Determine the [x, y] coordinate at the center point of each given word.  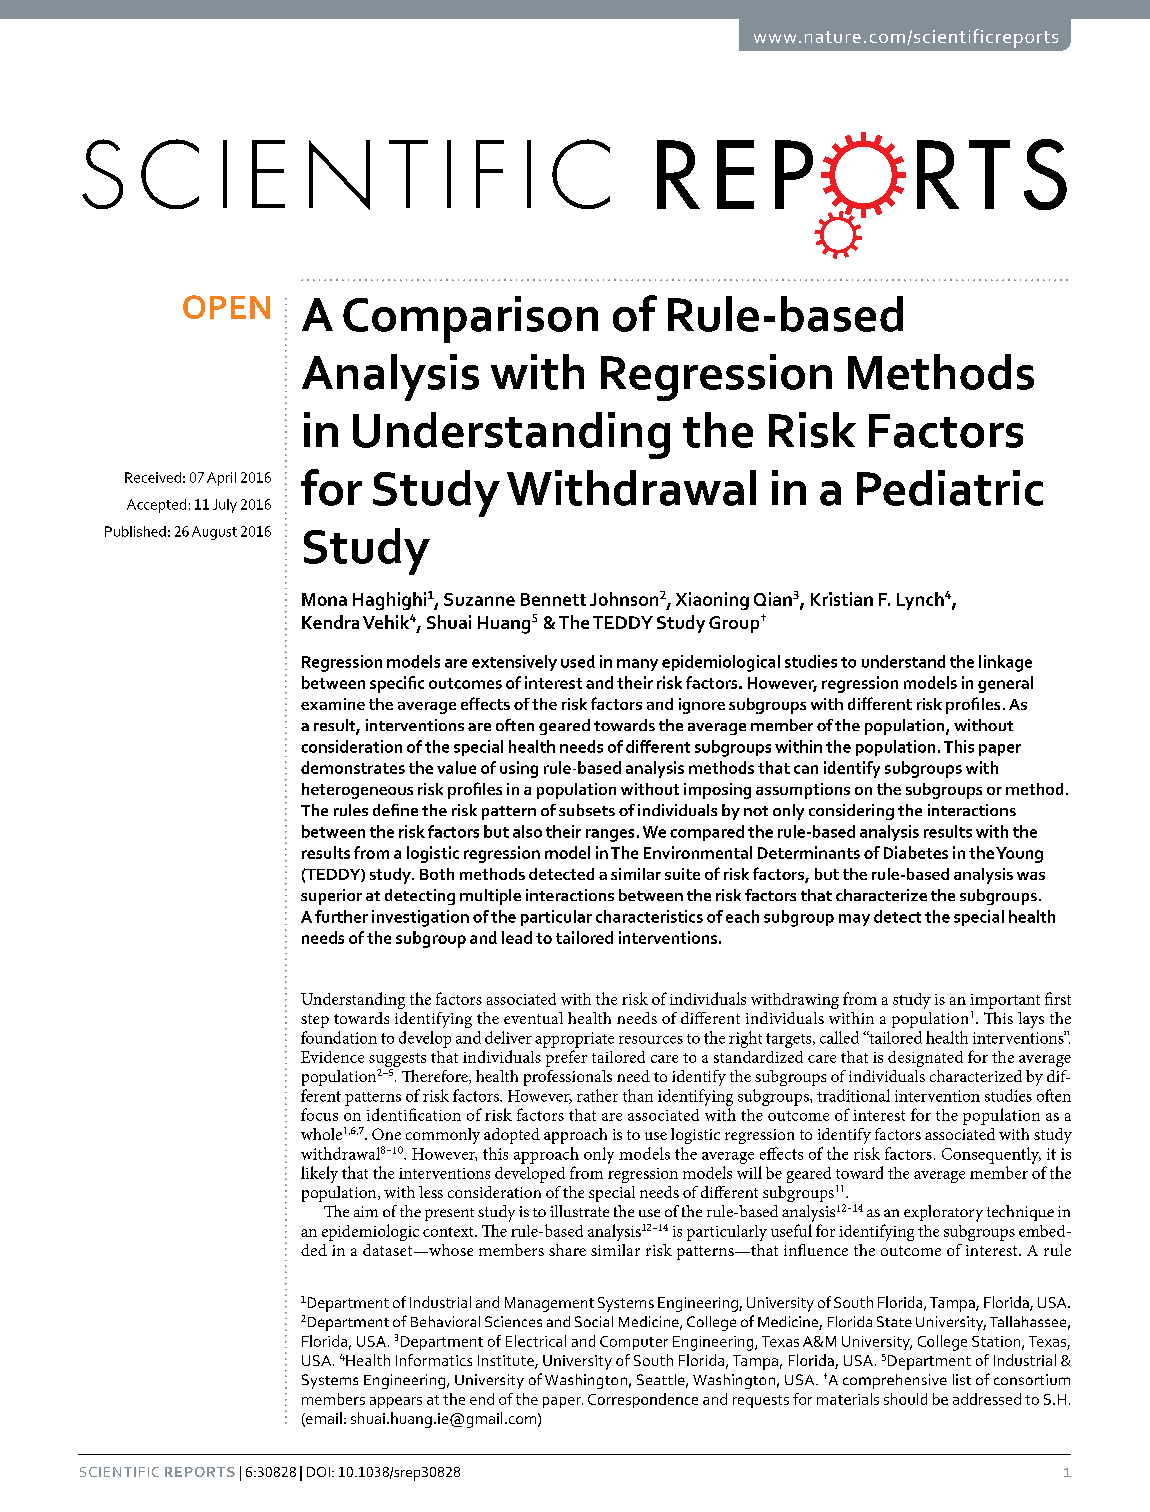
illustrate [579, 1211]
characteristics [649, 916]
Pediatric [950, 488]
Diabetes [916, 852]
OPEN [226, 307]
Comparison [470, 319]
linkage [1005, 663]
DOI [318, 1472]
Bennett [553, 599]
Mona [324, 599]
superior [331, 897]
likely [319, 1174]
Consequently [991, 1155]
